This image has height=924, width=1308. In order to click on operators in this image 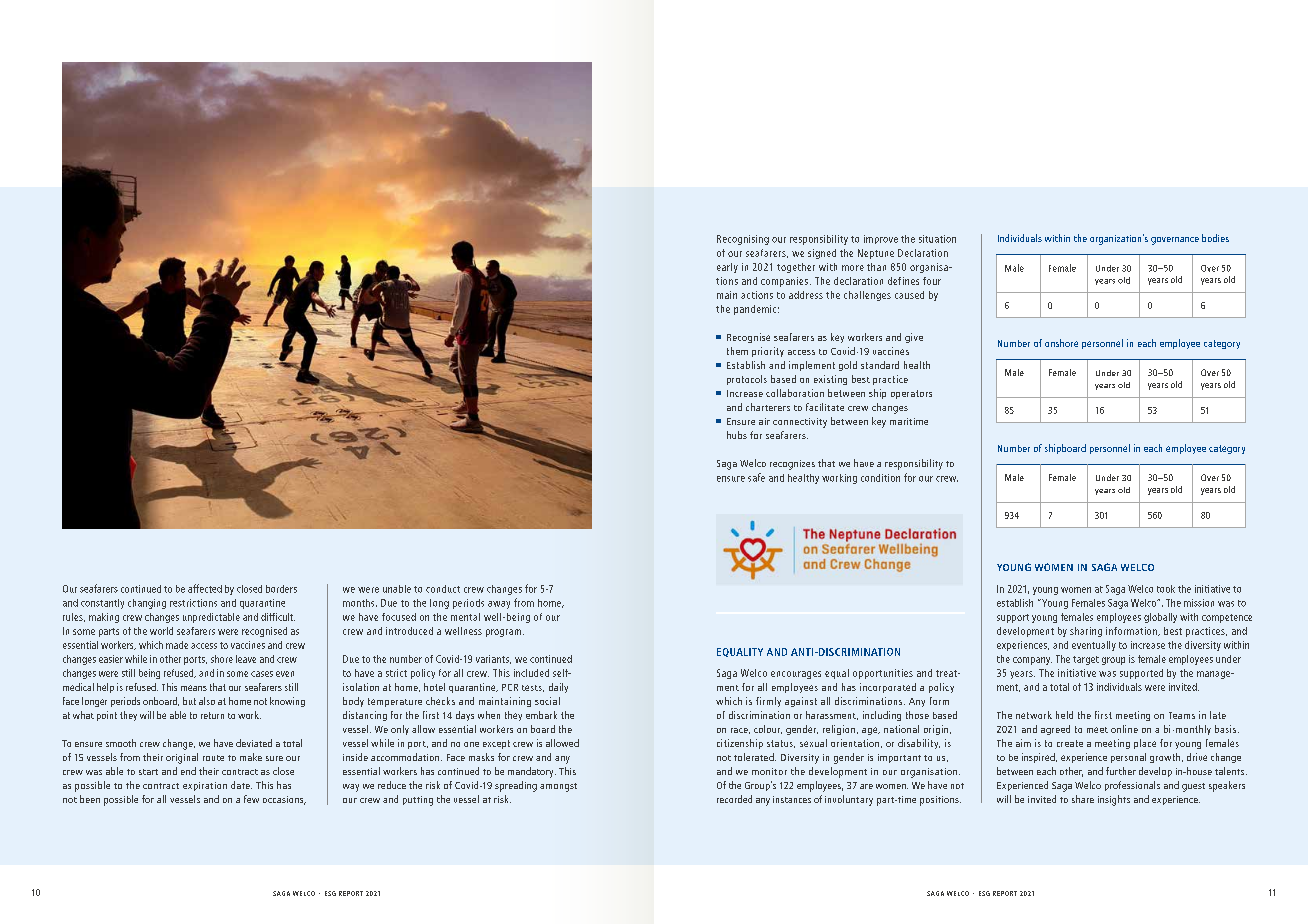, I will do `click(911, 394)`.
